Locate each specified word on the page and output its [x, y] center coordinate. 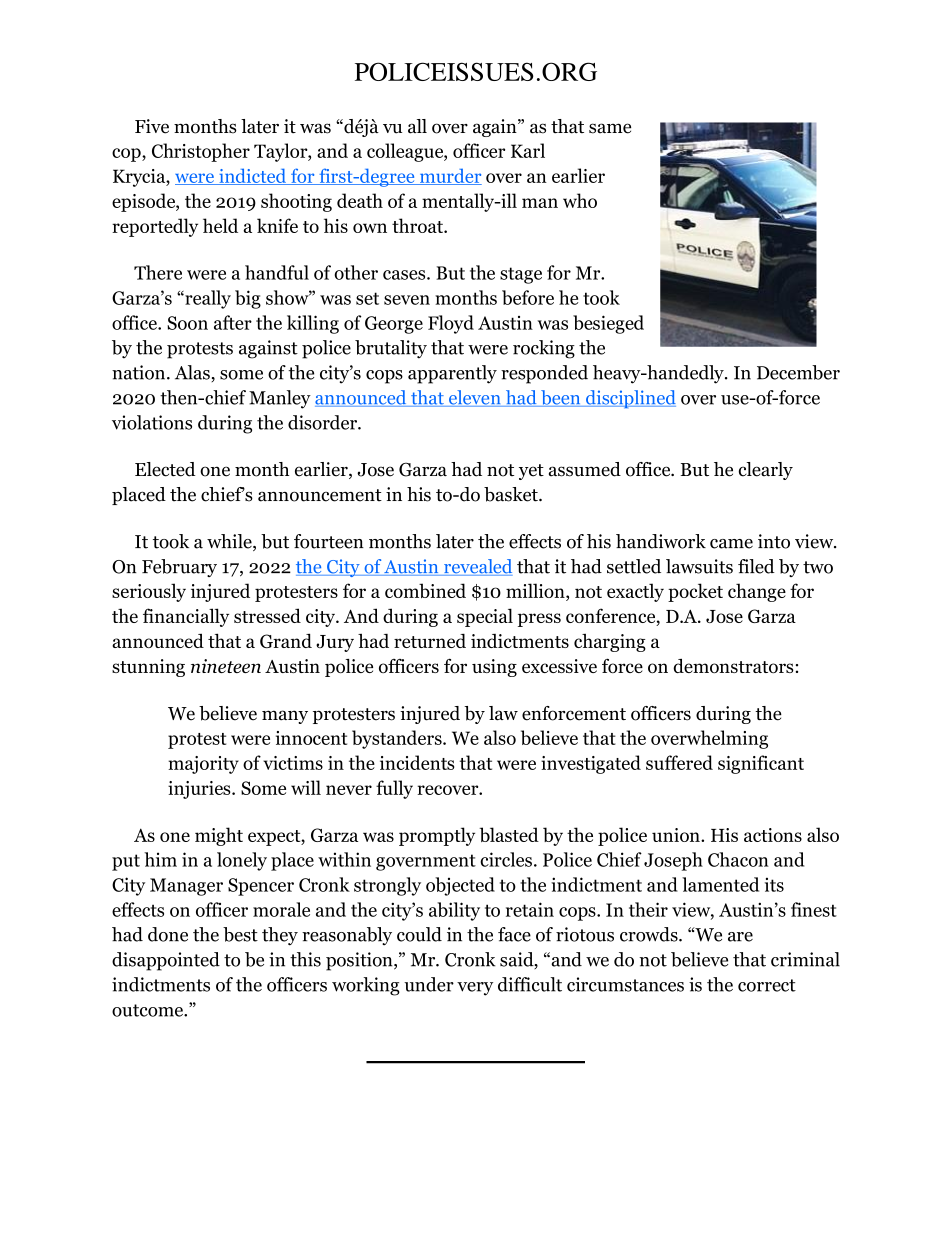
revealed [477, 567]
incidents [417, 762]
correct [767, 985]
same [610, 128]
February [179, 568]
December [798, 372]
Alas [192, 372]
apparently [452, 374]
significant [761, 764]
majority [203, 765]
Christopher [201, 152]
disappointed [166, 961]
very [475, 989]
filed [756, 566]
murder [449, 177]
